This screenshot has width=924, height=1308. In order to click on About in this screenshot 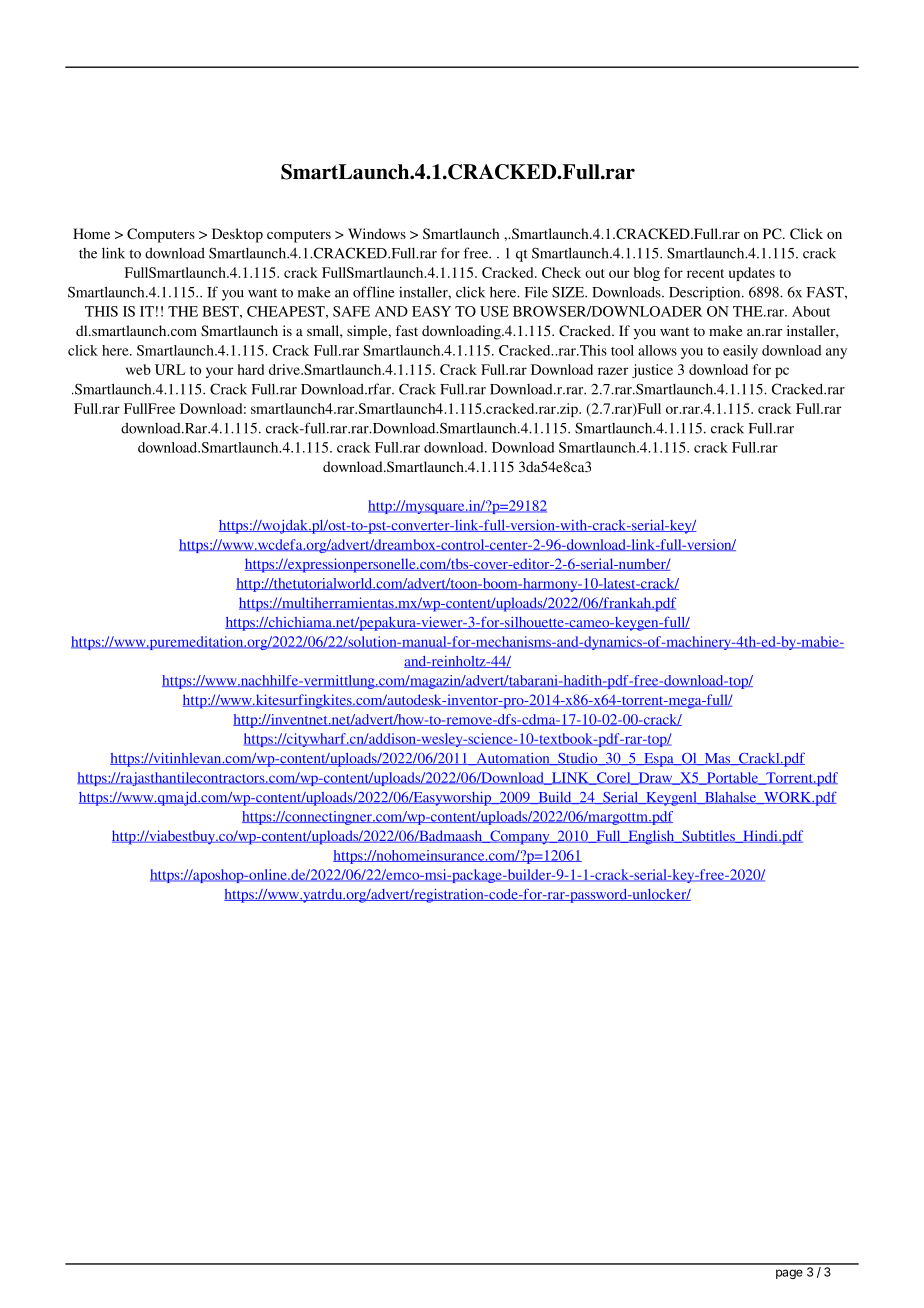, I will do `click(811, 311)`.
